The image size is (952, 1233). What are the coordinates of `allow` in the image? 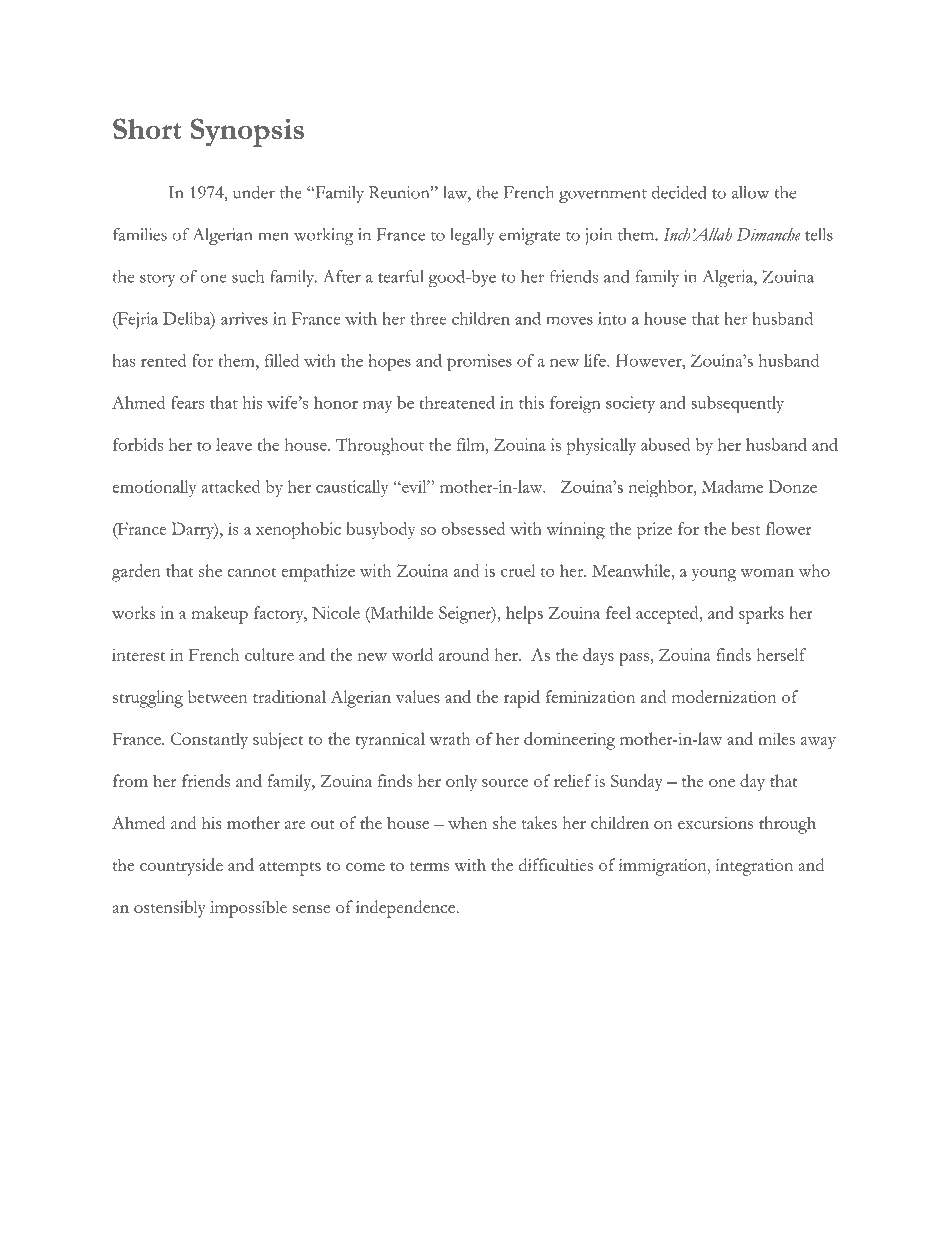 It's located at (750, 192).
